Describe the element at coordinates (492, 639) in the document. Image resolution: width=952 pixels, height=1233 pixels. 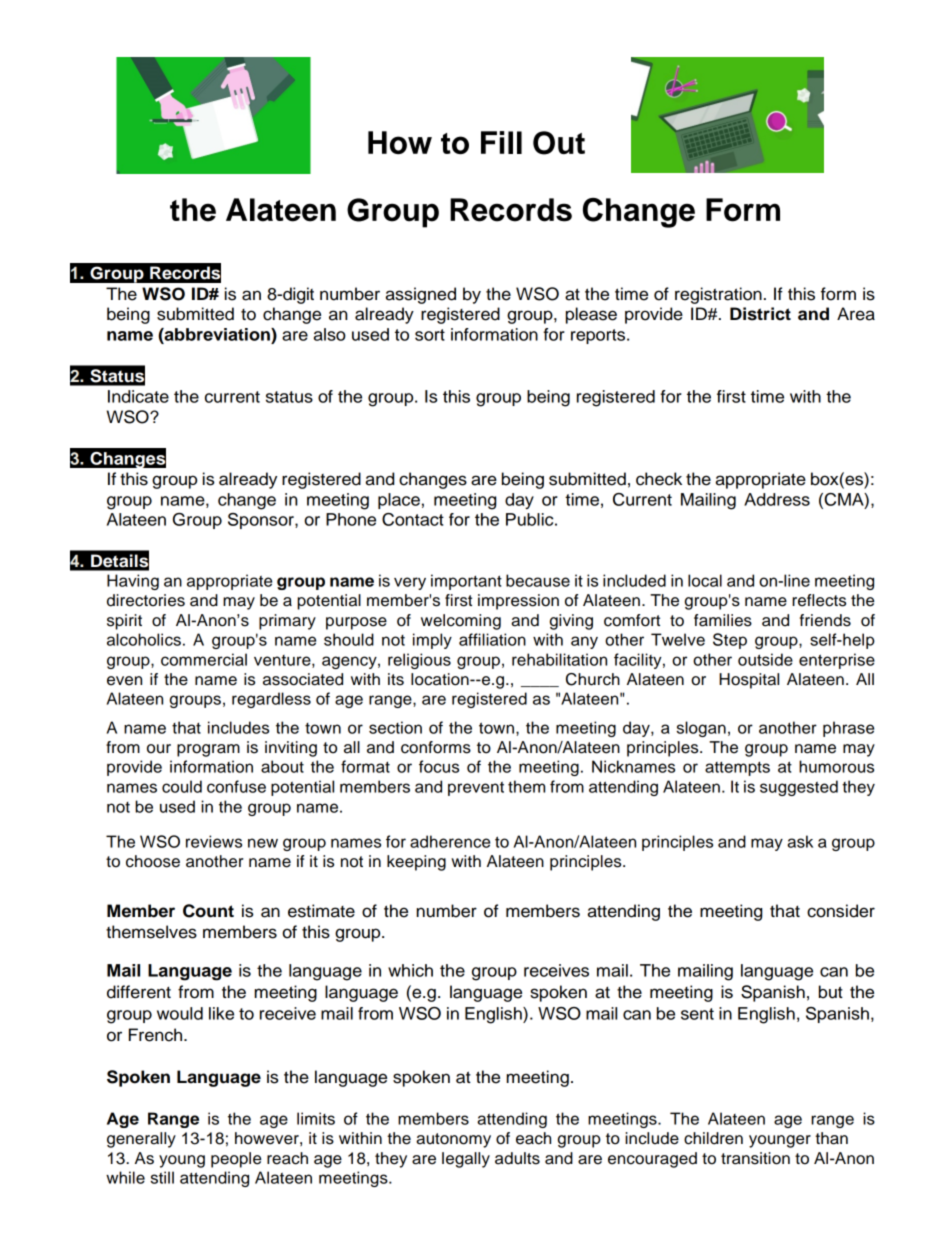
I see `affiliation` at that location.
